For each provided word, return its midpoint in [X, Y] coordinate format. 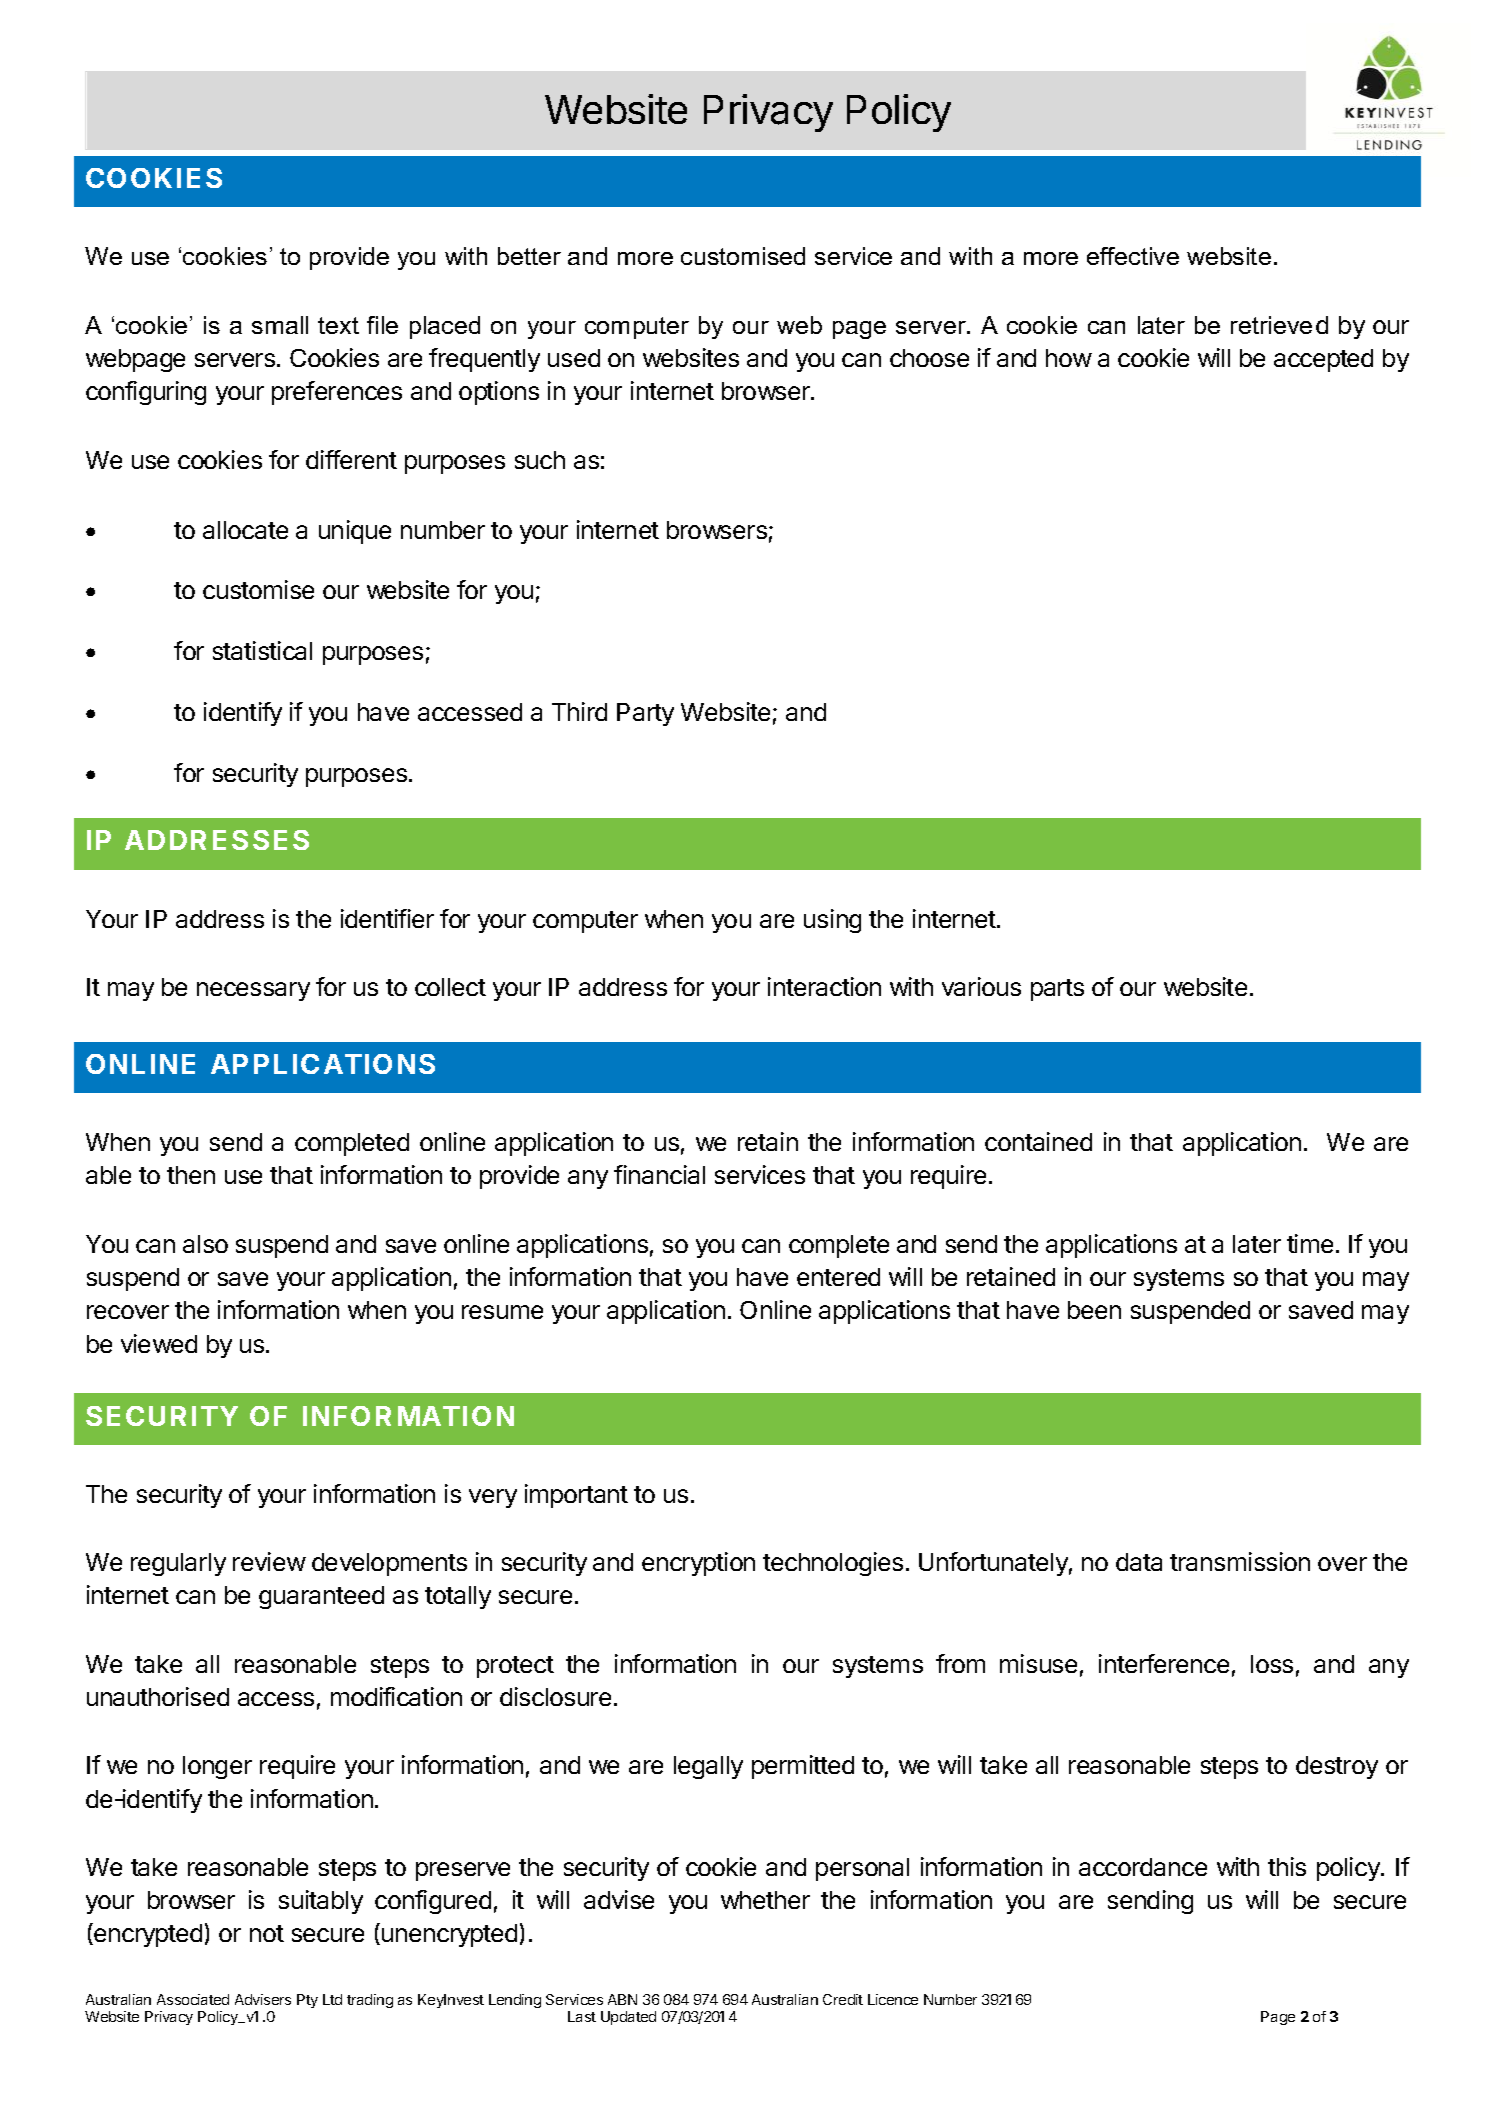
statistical [262, 650]
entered [838, 1277]
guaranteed [321, 1597]
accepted [1323, 360]
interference [1164, 1663]
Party [645, 714]
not [267, 1933]
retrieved [1279, 325]
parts [1057, 990]
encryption [698, 1564]
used [574, 358]
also [205, 1244]
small [280, 325]
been [1094, 1310]
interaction [824, 986]
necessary [253, 991]
